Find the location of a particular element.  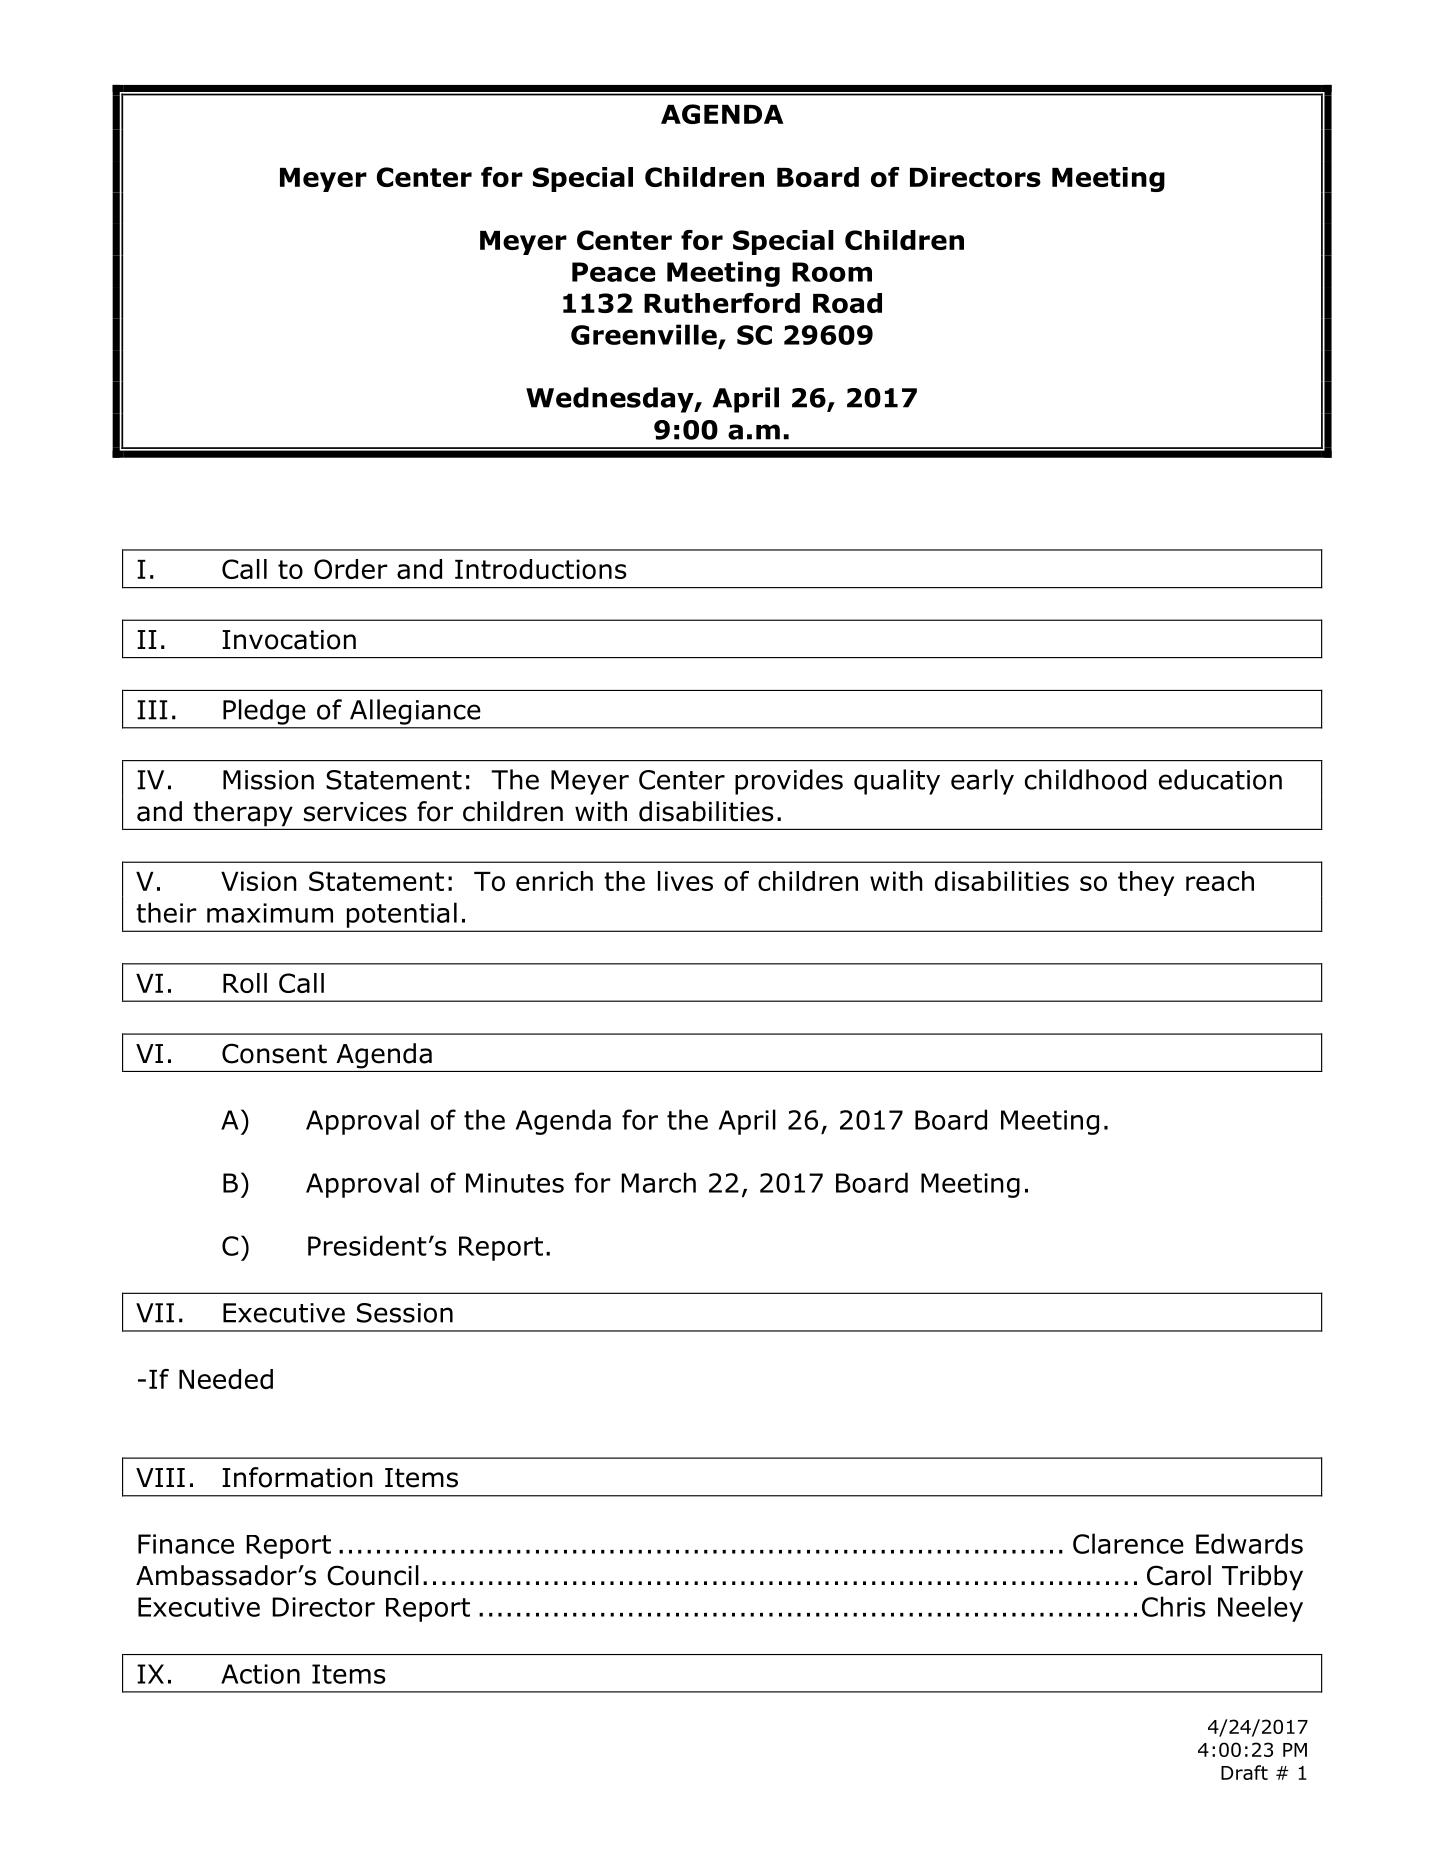

Rutherford is located at coordinates (722, 303).
